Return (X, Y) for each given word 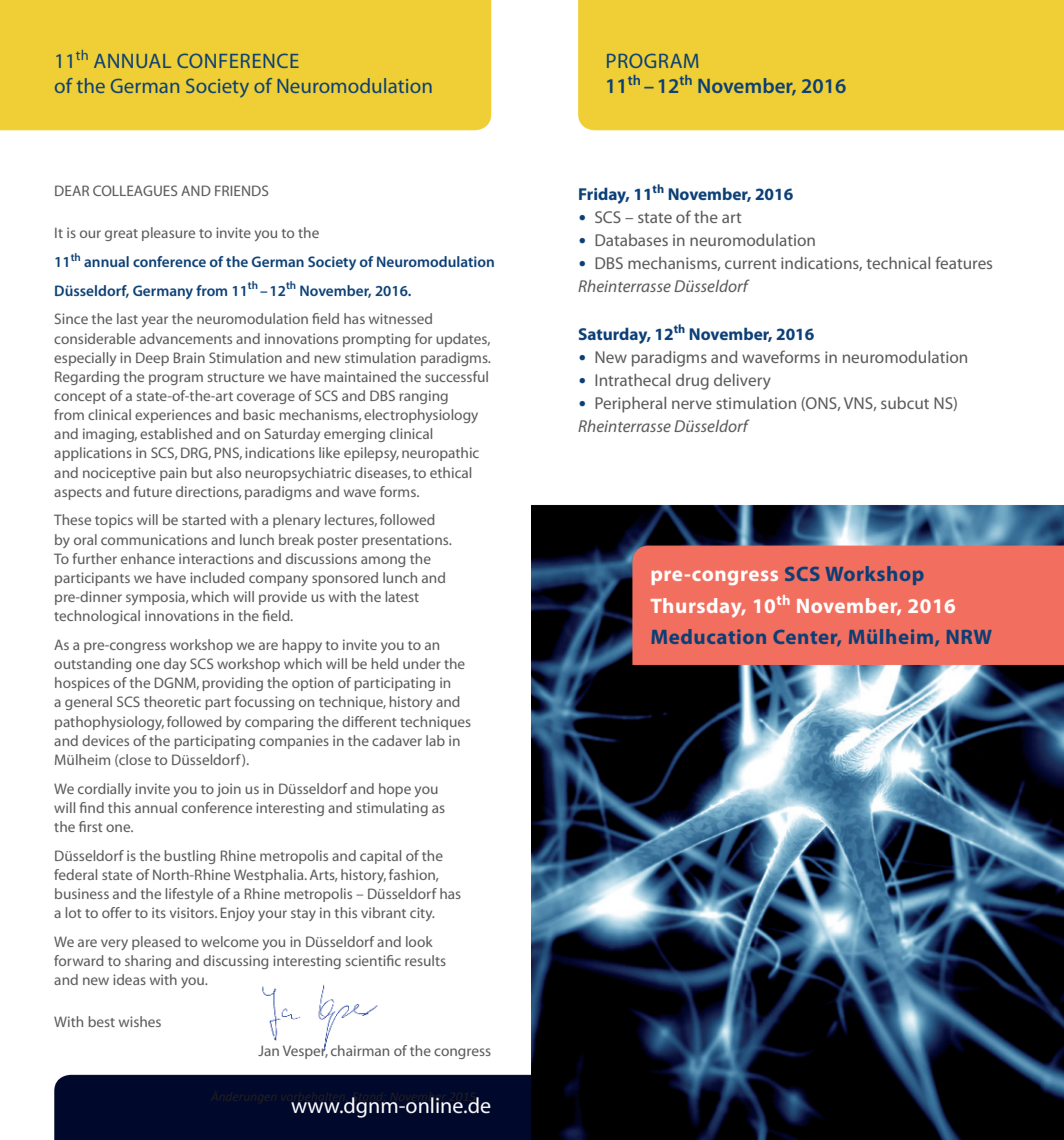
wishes (140, 1021)
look (419, 941)
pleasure (168, 234)
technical (898, 263)
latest (402, 596)
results (425, 960)
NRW (969, 637)
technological (97, 617)
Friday (604, 195)
